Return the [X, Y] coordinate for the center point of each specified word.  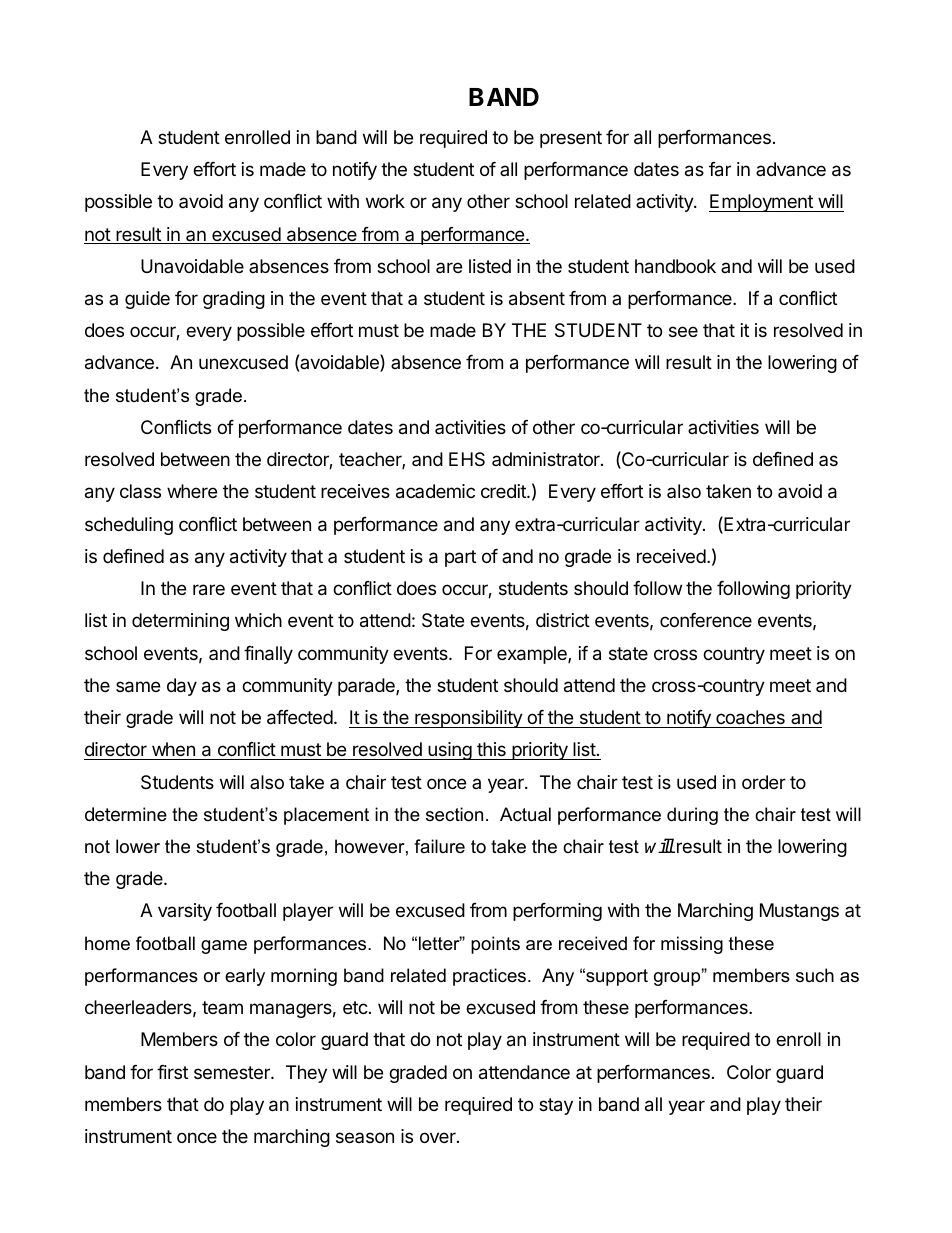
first [172, 1072]
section [454, 814]
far [720, 169]
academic [435, 491]
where [192, 491]
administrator [547, 459]
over [439, 1137]
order [764, 782]
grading [234, 300]
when [173, 749]
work [385, 201]
